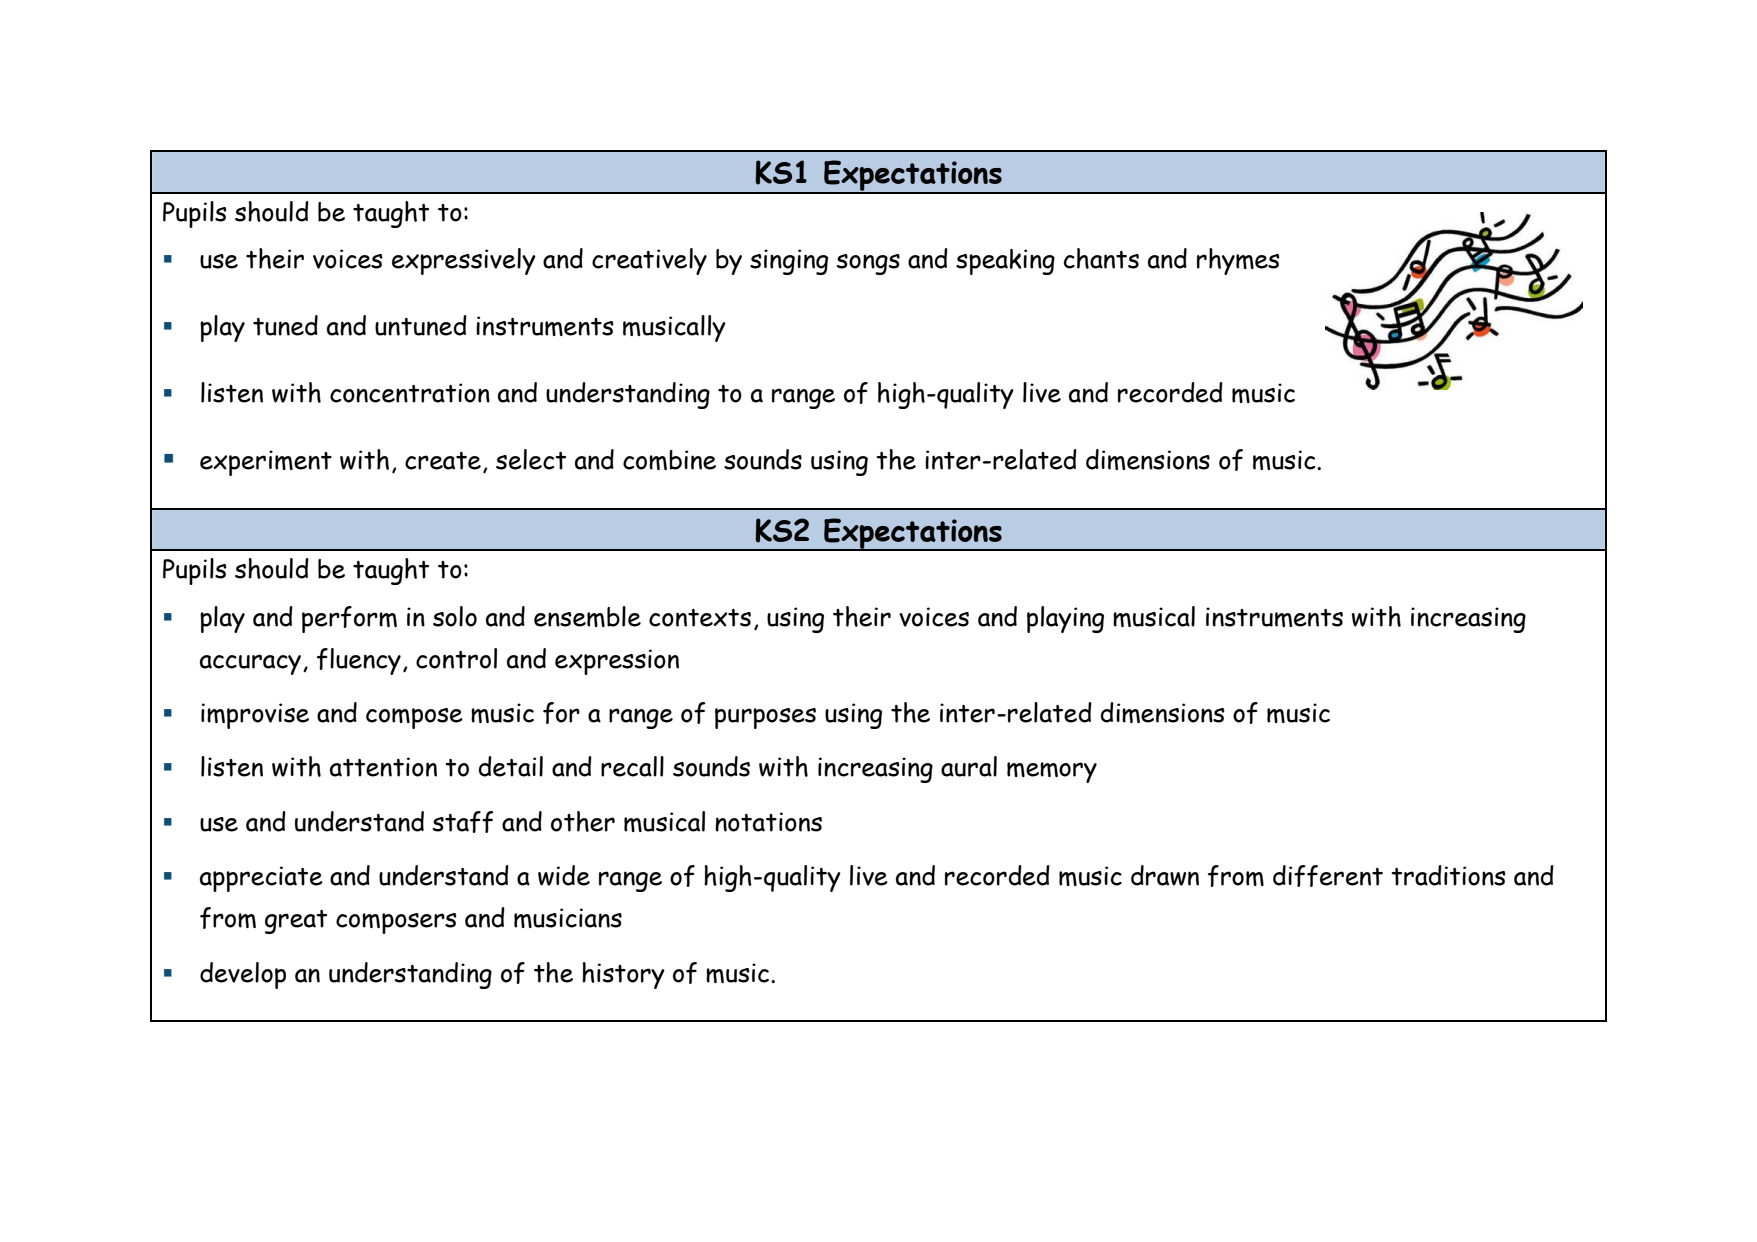 The image size is (1757, 1242). What do you see at coordinates (669, 460) in the screenshot?
I see `combine` at bounding box center [669, 460].
